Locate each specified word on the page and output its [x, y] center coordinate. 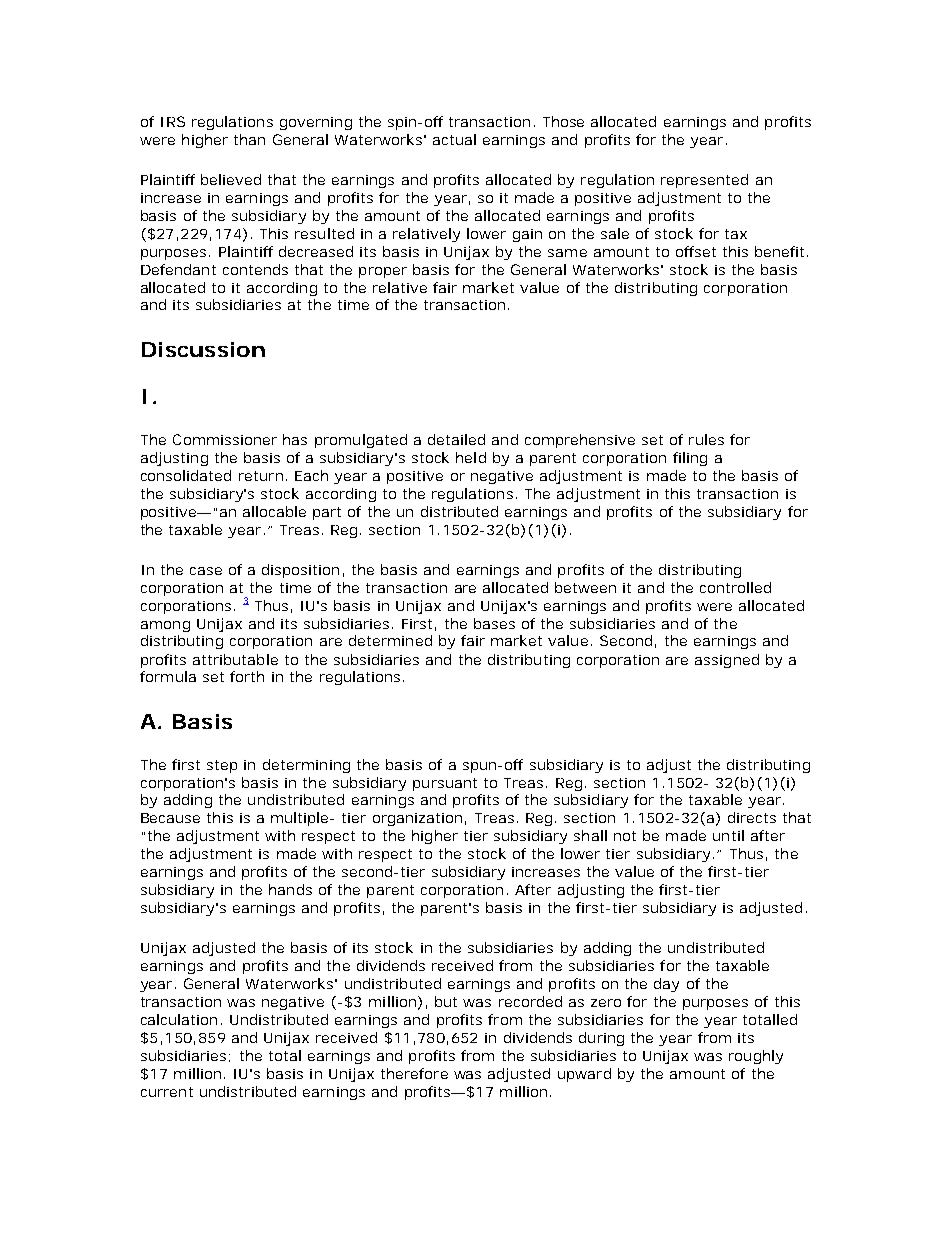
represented [704, 181]
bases [494, 623]
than [249, 139]
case [206, 571]
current [167, 1092]
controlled [735, 587]
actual [454, 139]
